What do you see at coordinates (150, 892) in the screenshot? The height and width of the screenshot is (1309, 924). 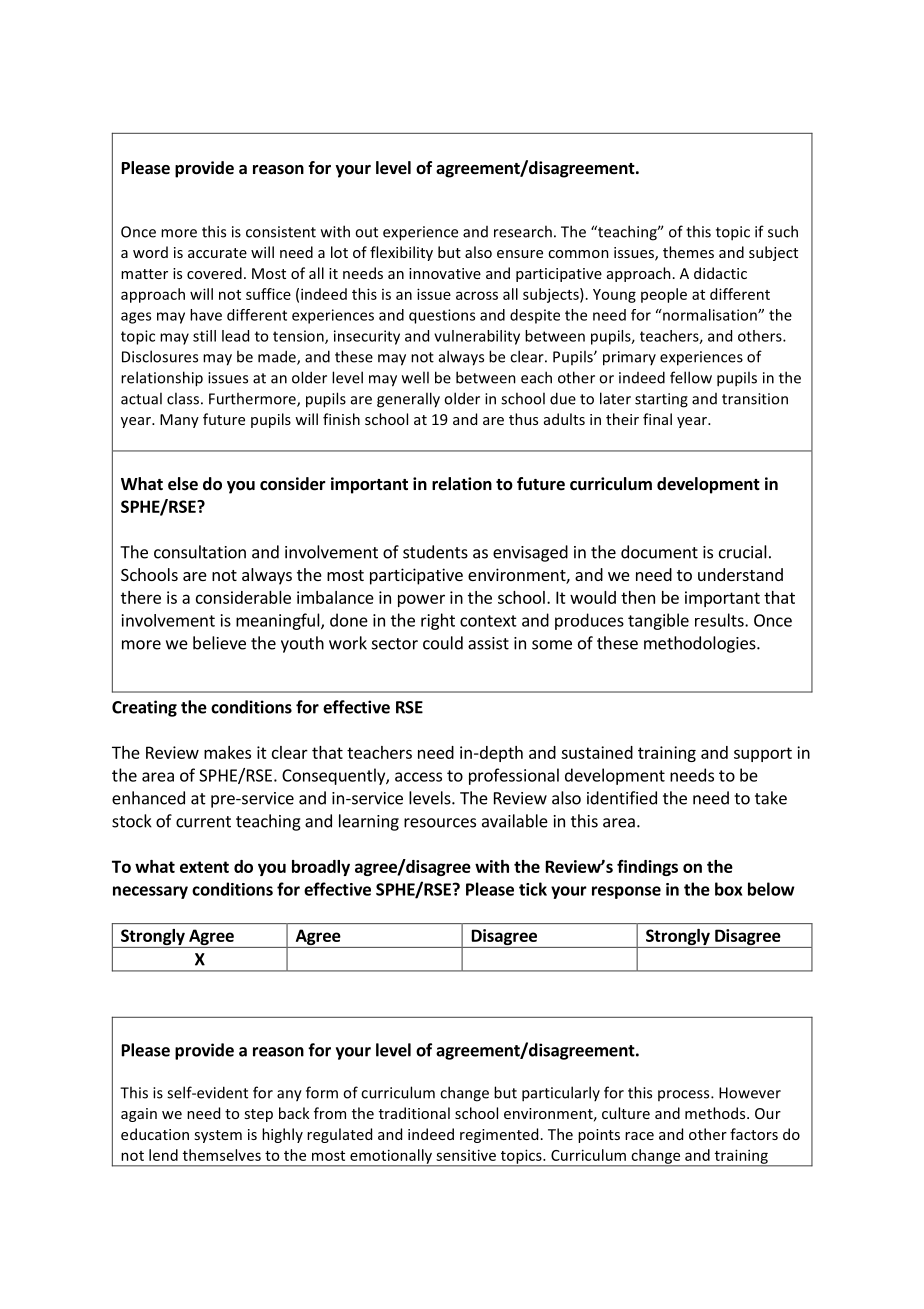 I see `necessary` at bounding box center [150, 892].
